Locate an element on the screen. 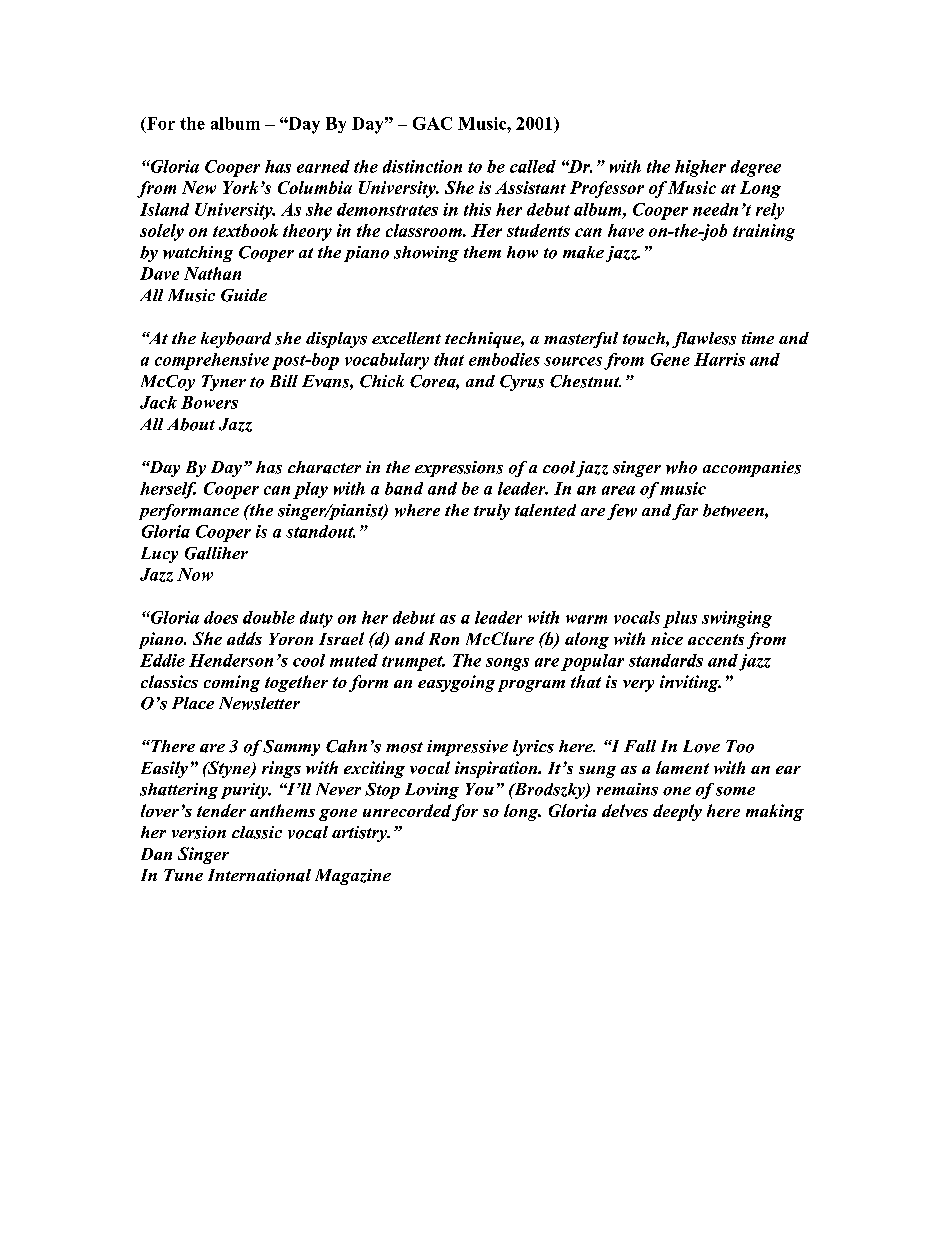  International is located at coordinates (259, 875).
